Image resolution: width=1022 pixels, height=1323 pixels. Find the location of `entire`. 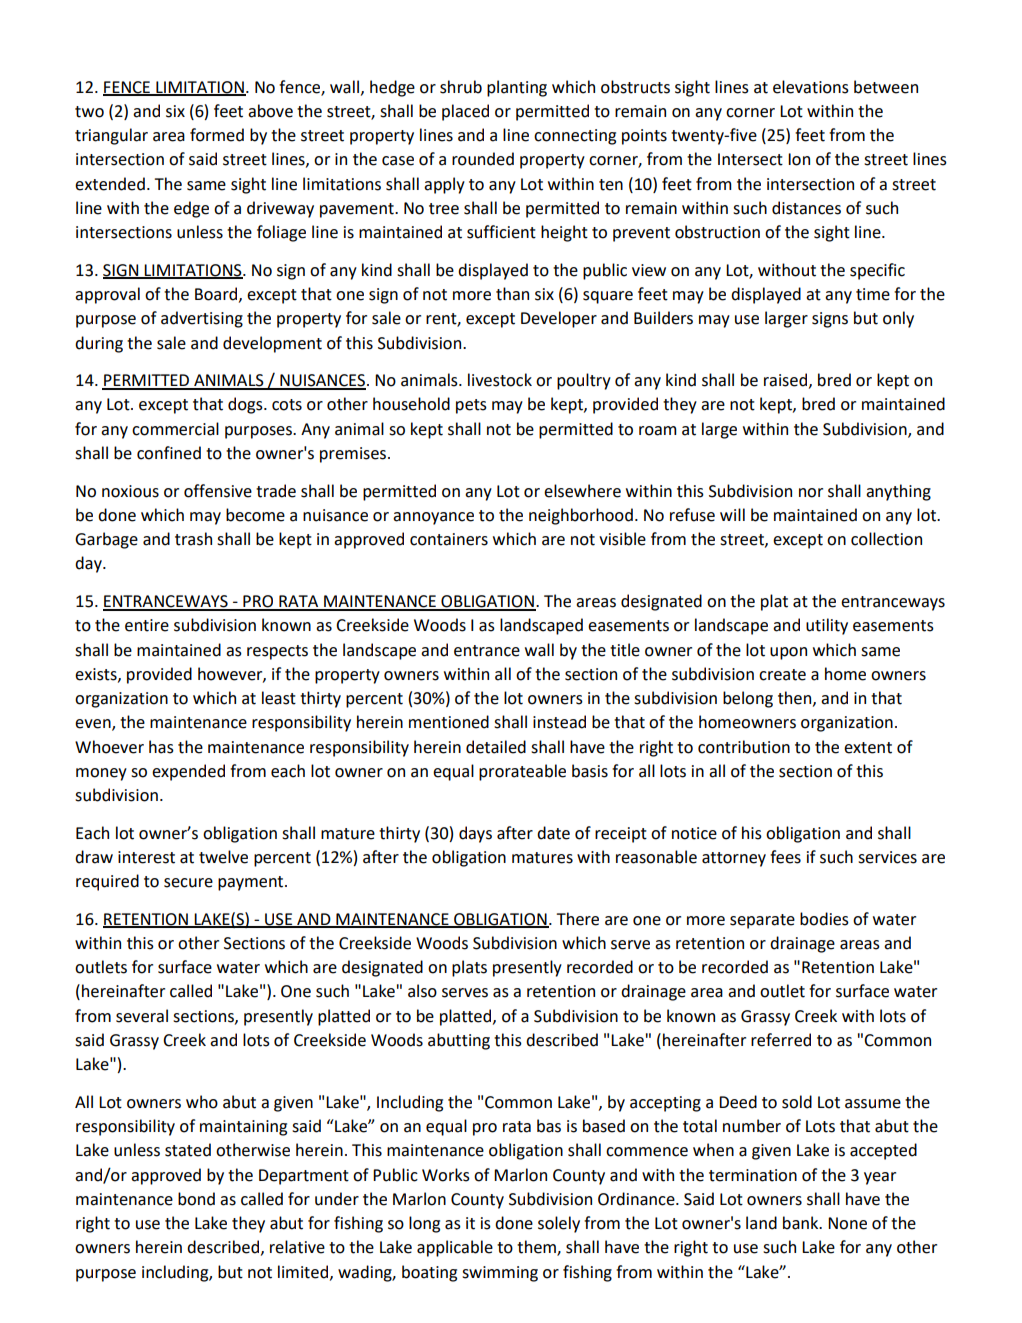

entire is located at coordinates (147, 625).
